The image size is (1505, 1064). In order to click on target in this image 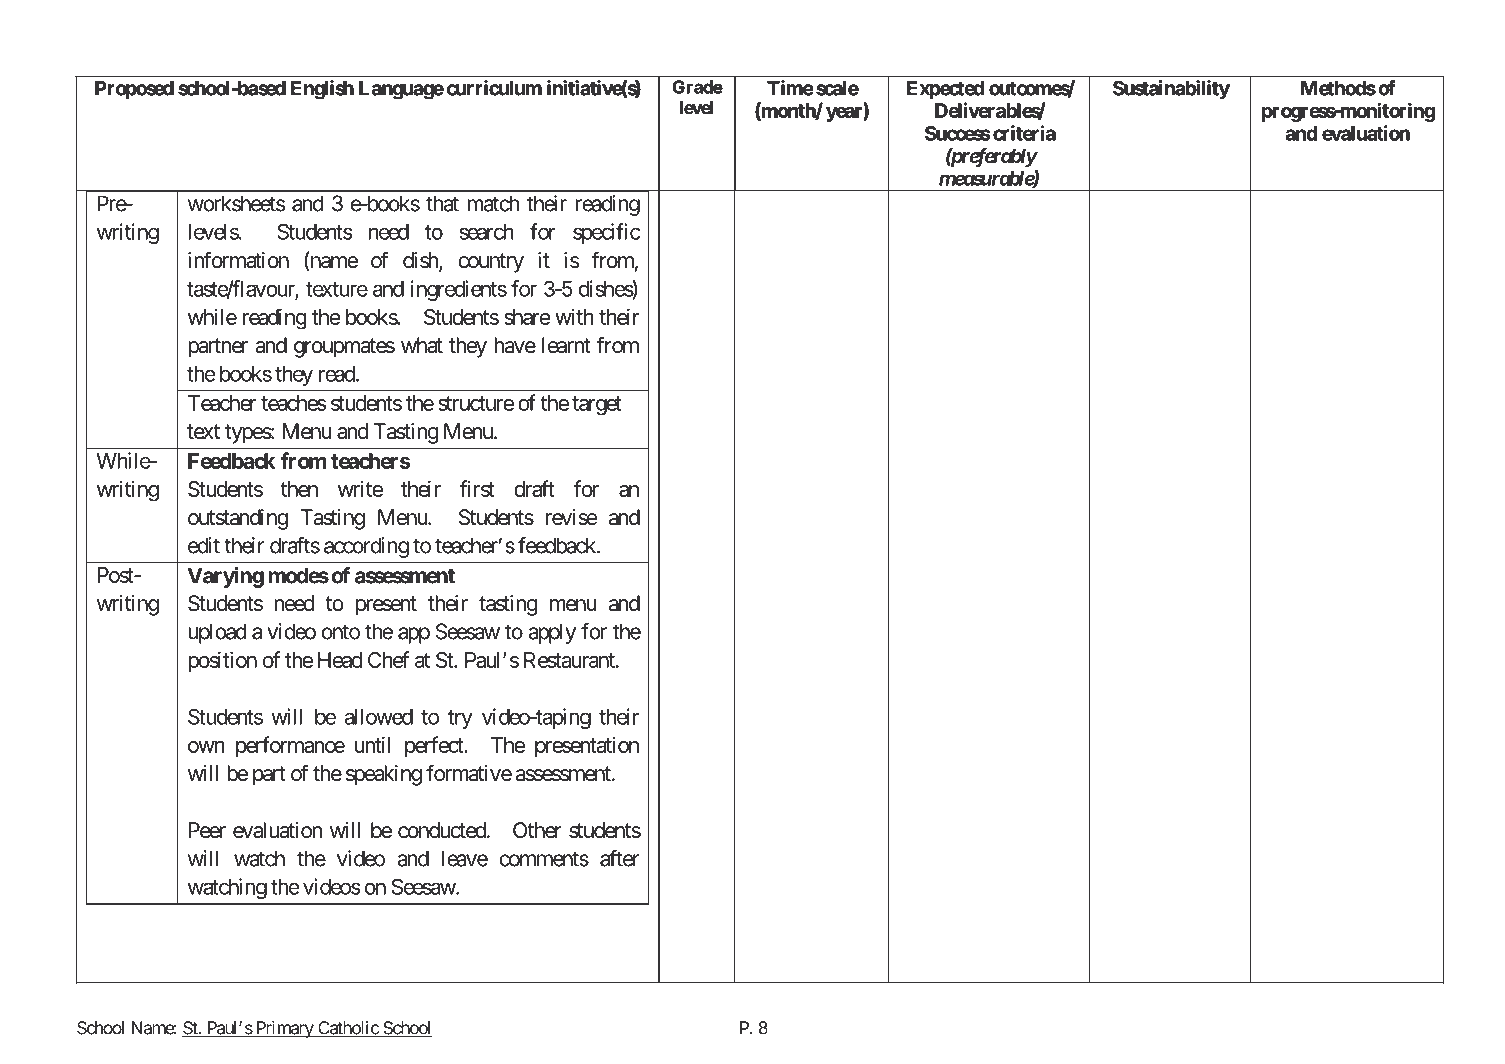, I will do `click(597, 406)`.
